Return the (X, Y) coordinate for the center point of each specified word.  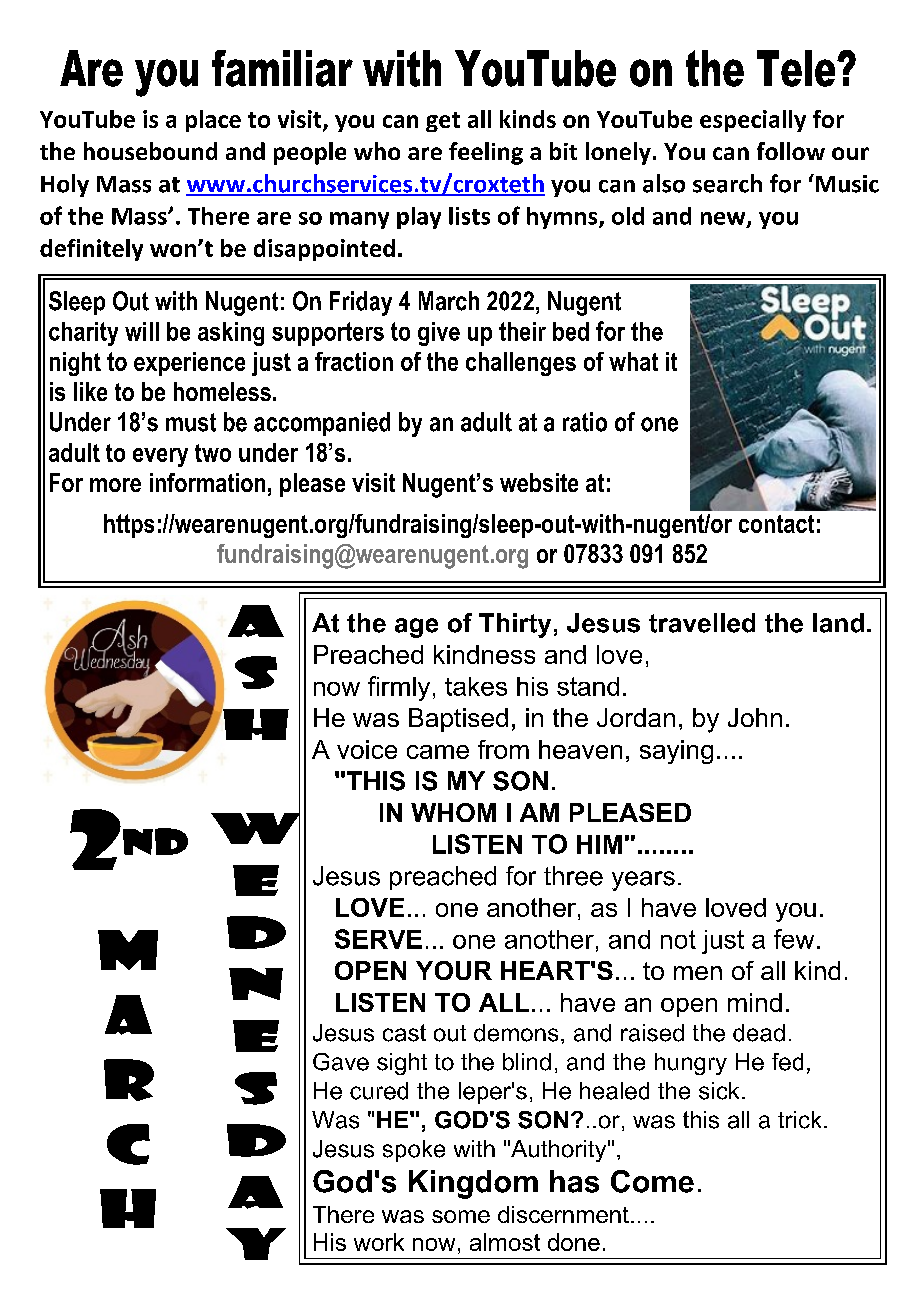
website (539, 482)
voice (367, 749)
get (443, 122)
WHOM (453, 812)
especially (753, 121)
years (643, 881)
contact (776, 524)
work (379, 1242)
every (160, 457)
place (213, 121)
